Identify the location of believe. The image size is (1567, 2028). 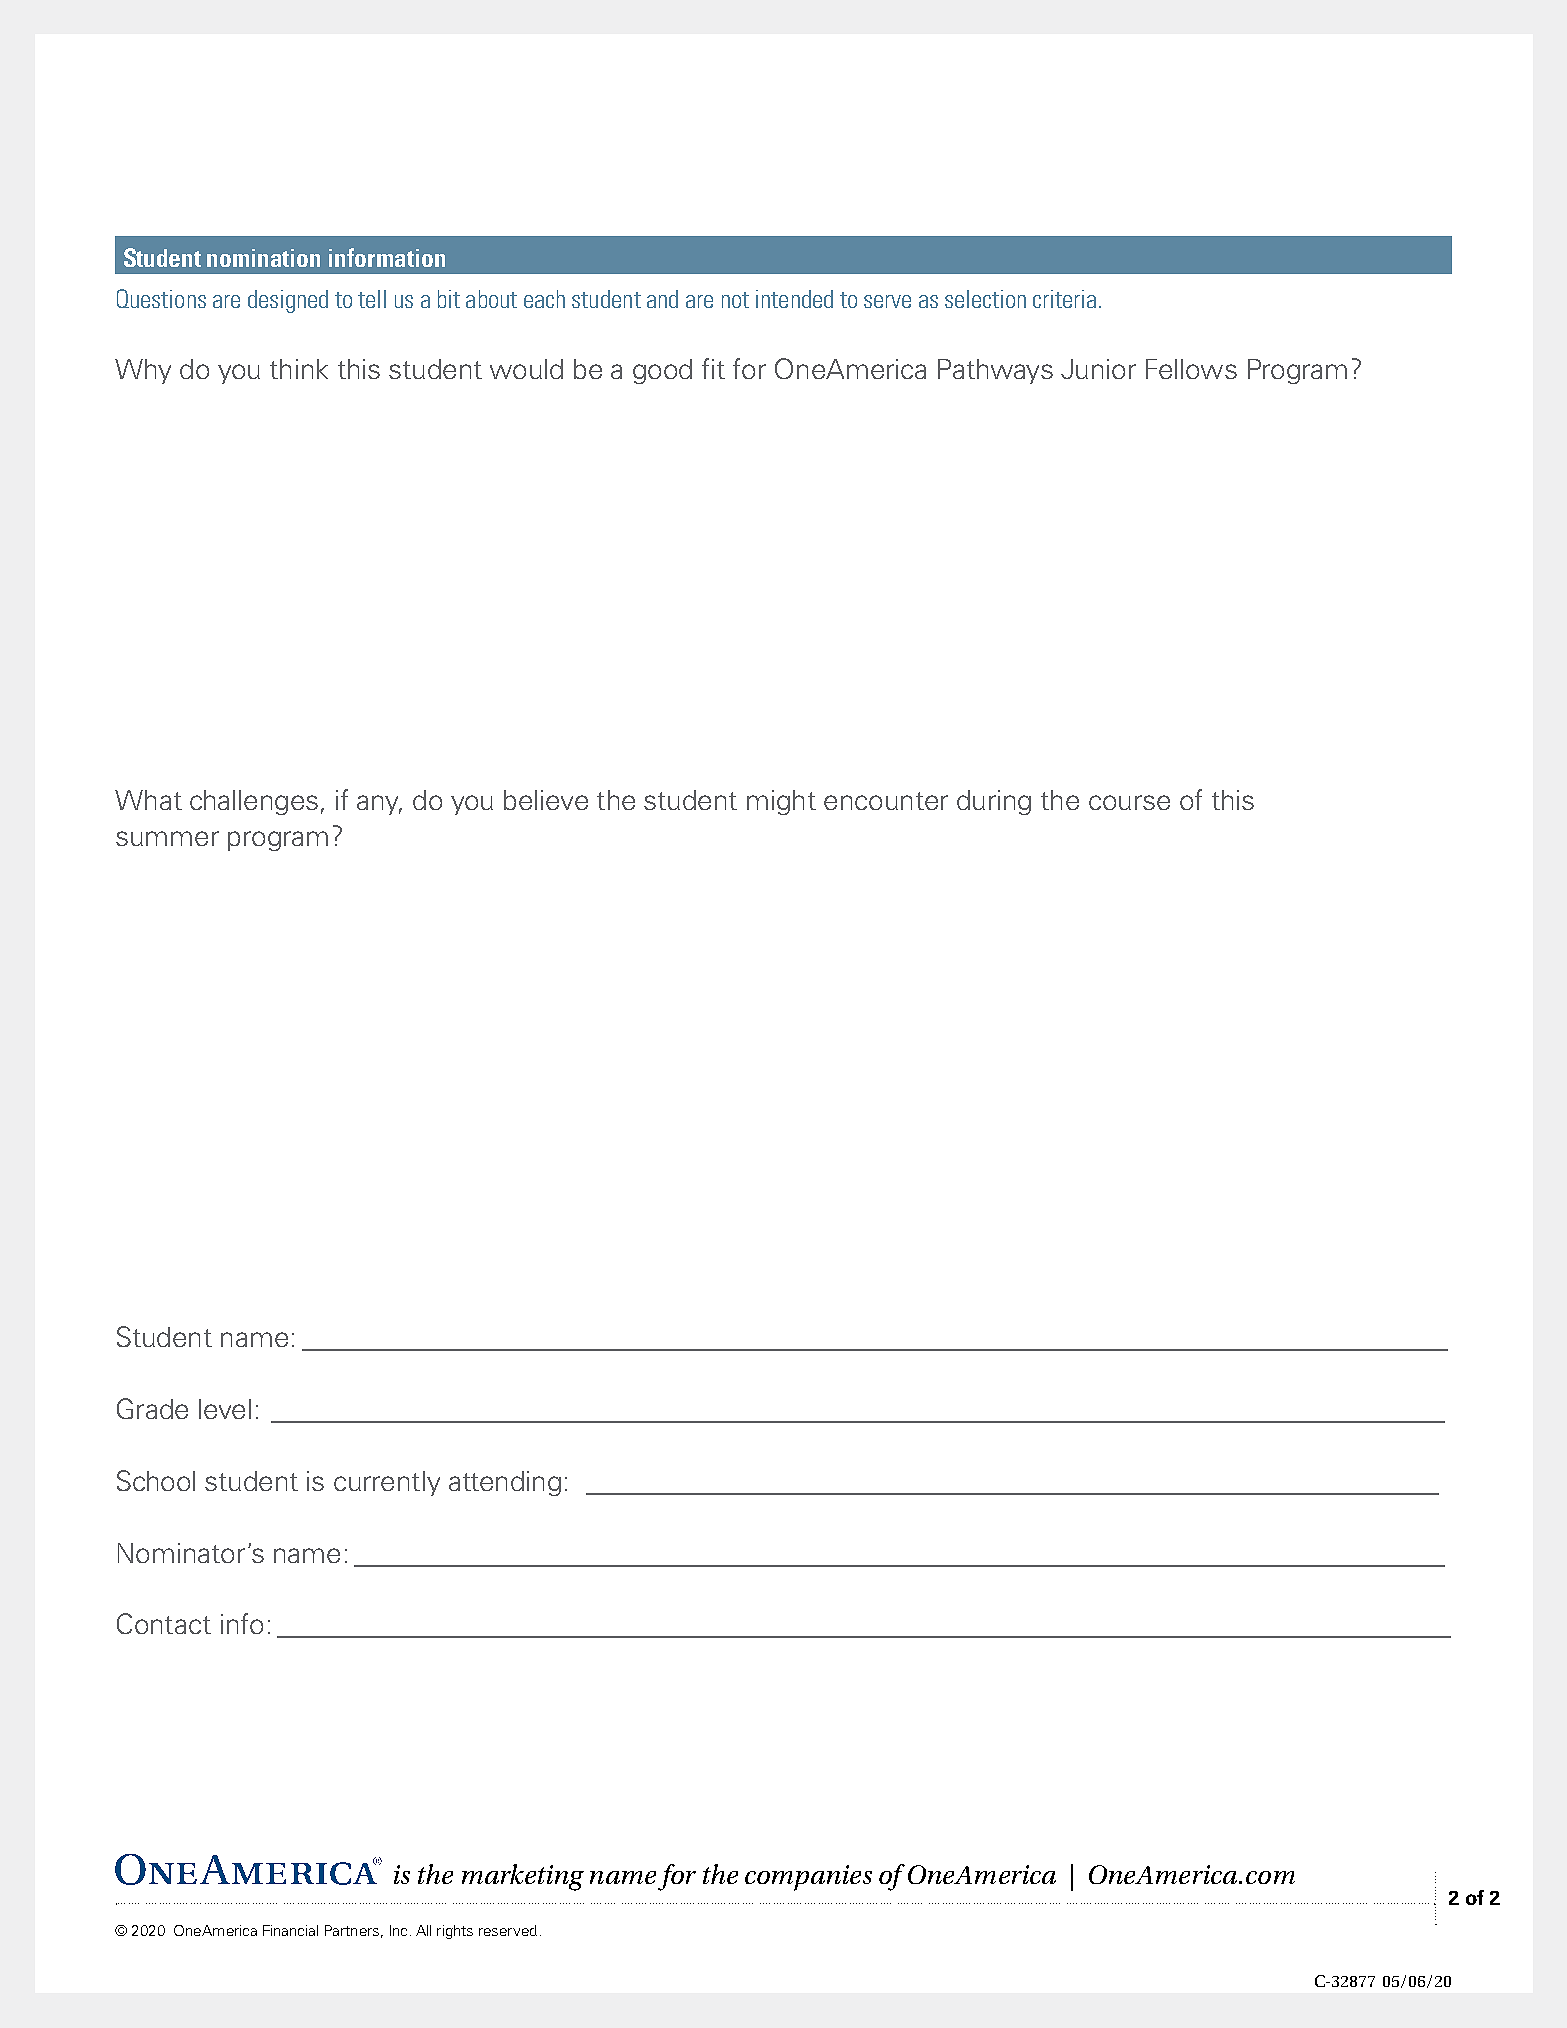
(546, 800).
